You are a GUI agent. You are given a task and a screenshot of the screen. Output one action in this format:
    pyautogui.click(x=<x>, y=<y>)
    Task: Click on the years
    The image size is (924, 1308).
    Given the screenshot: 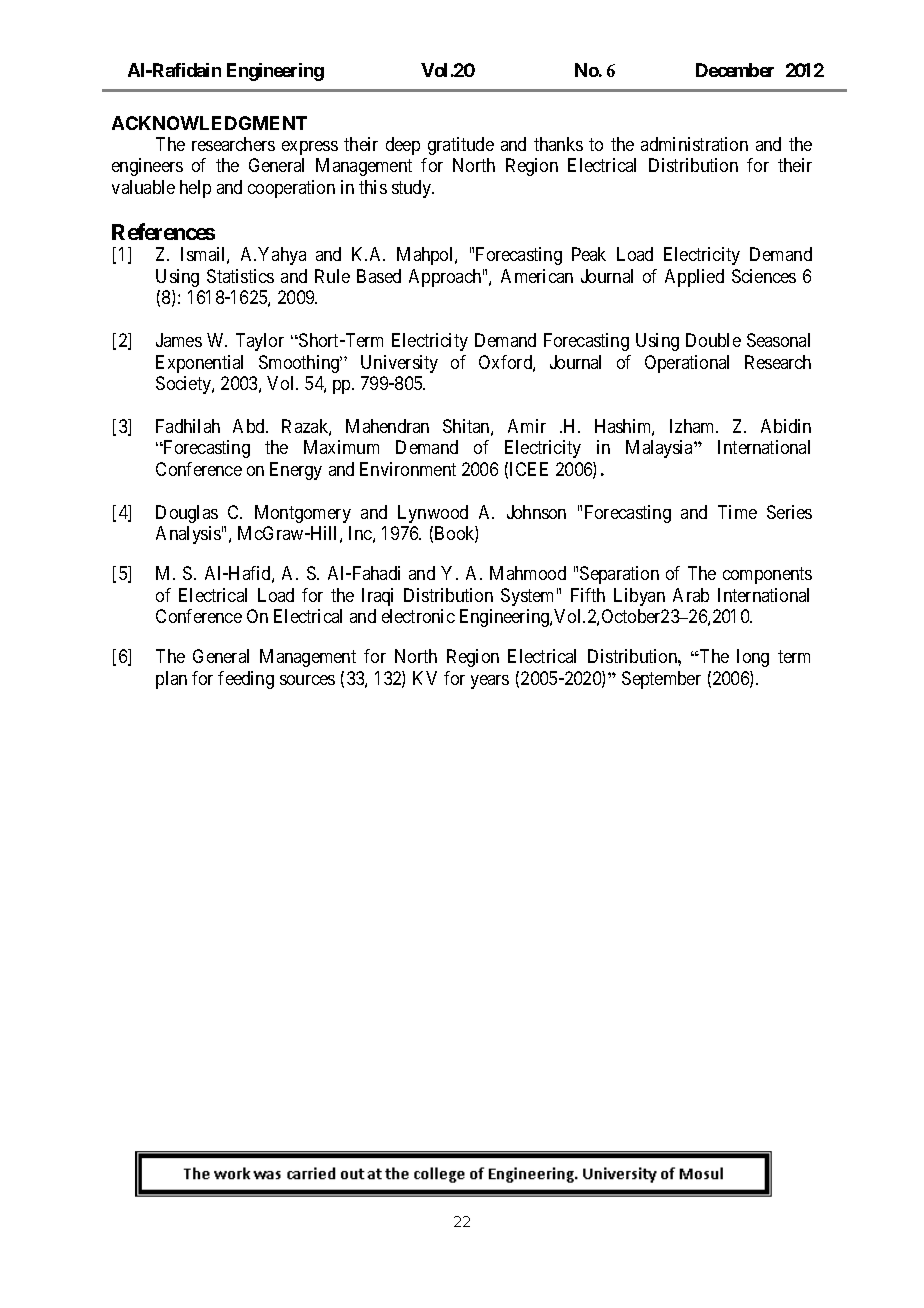 What is the action you would take?
    pyautogui.click(x=490, y=682)
